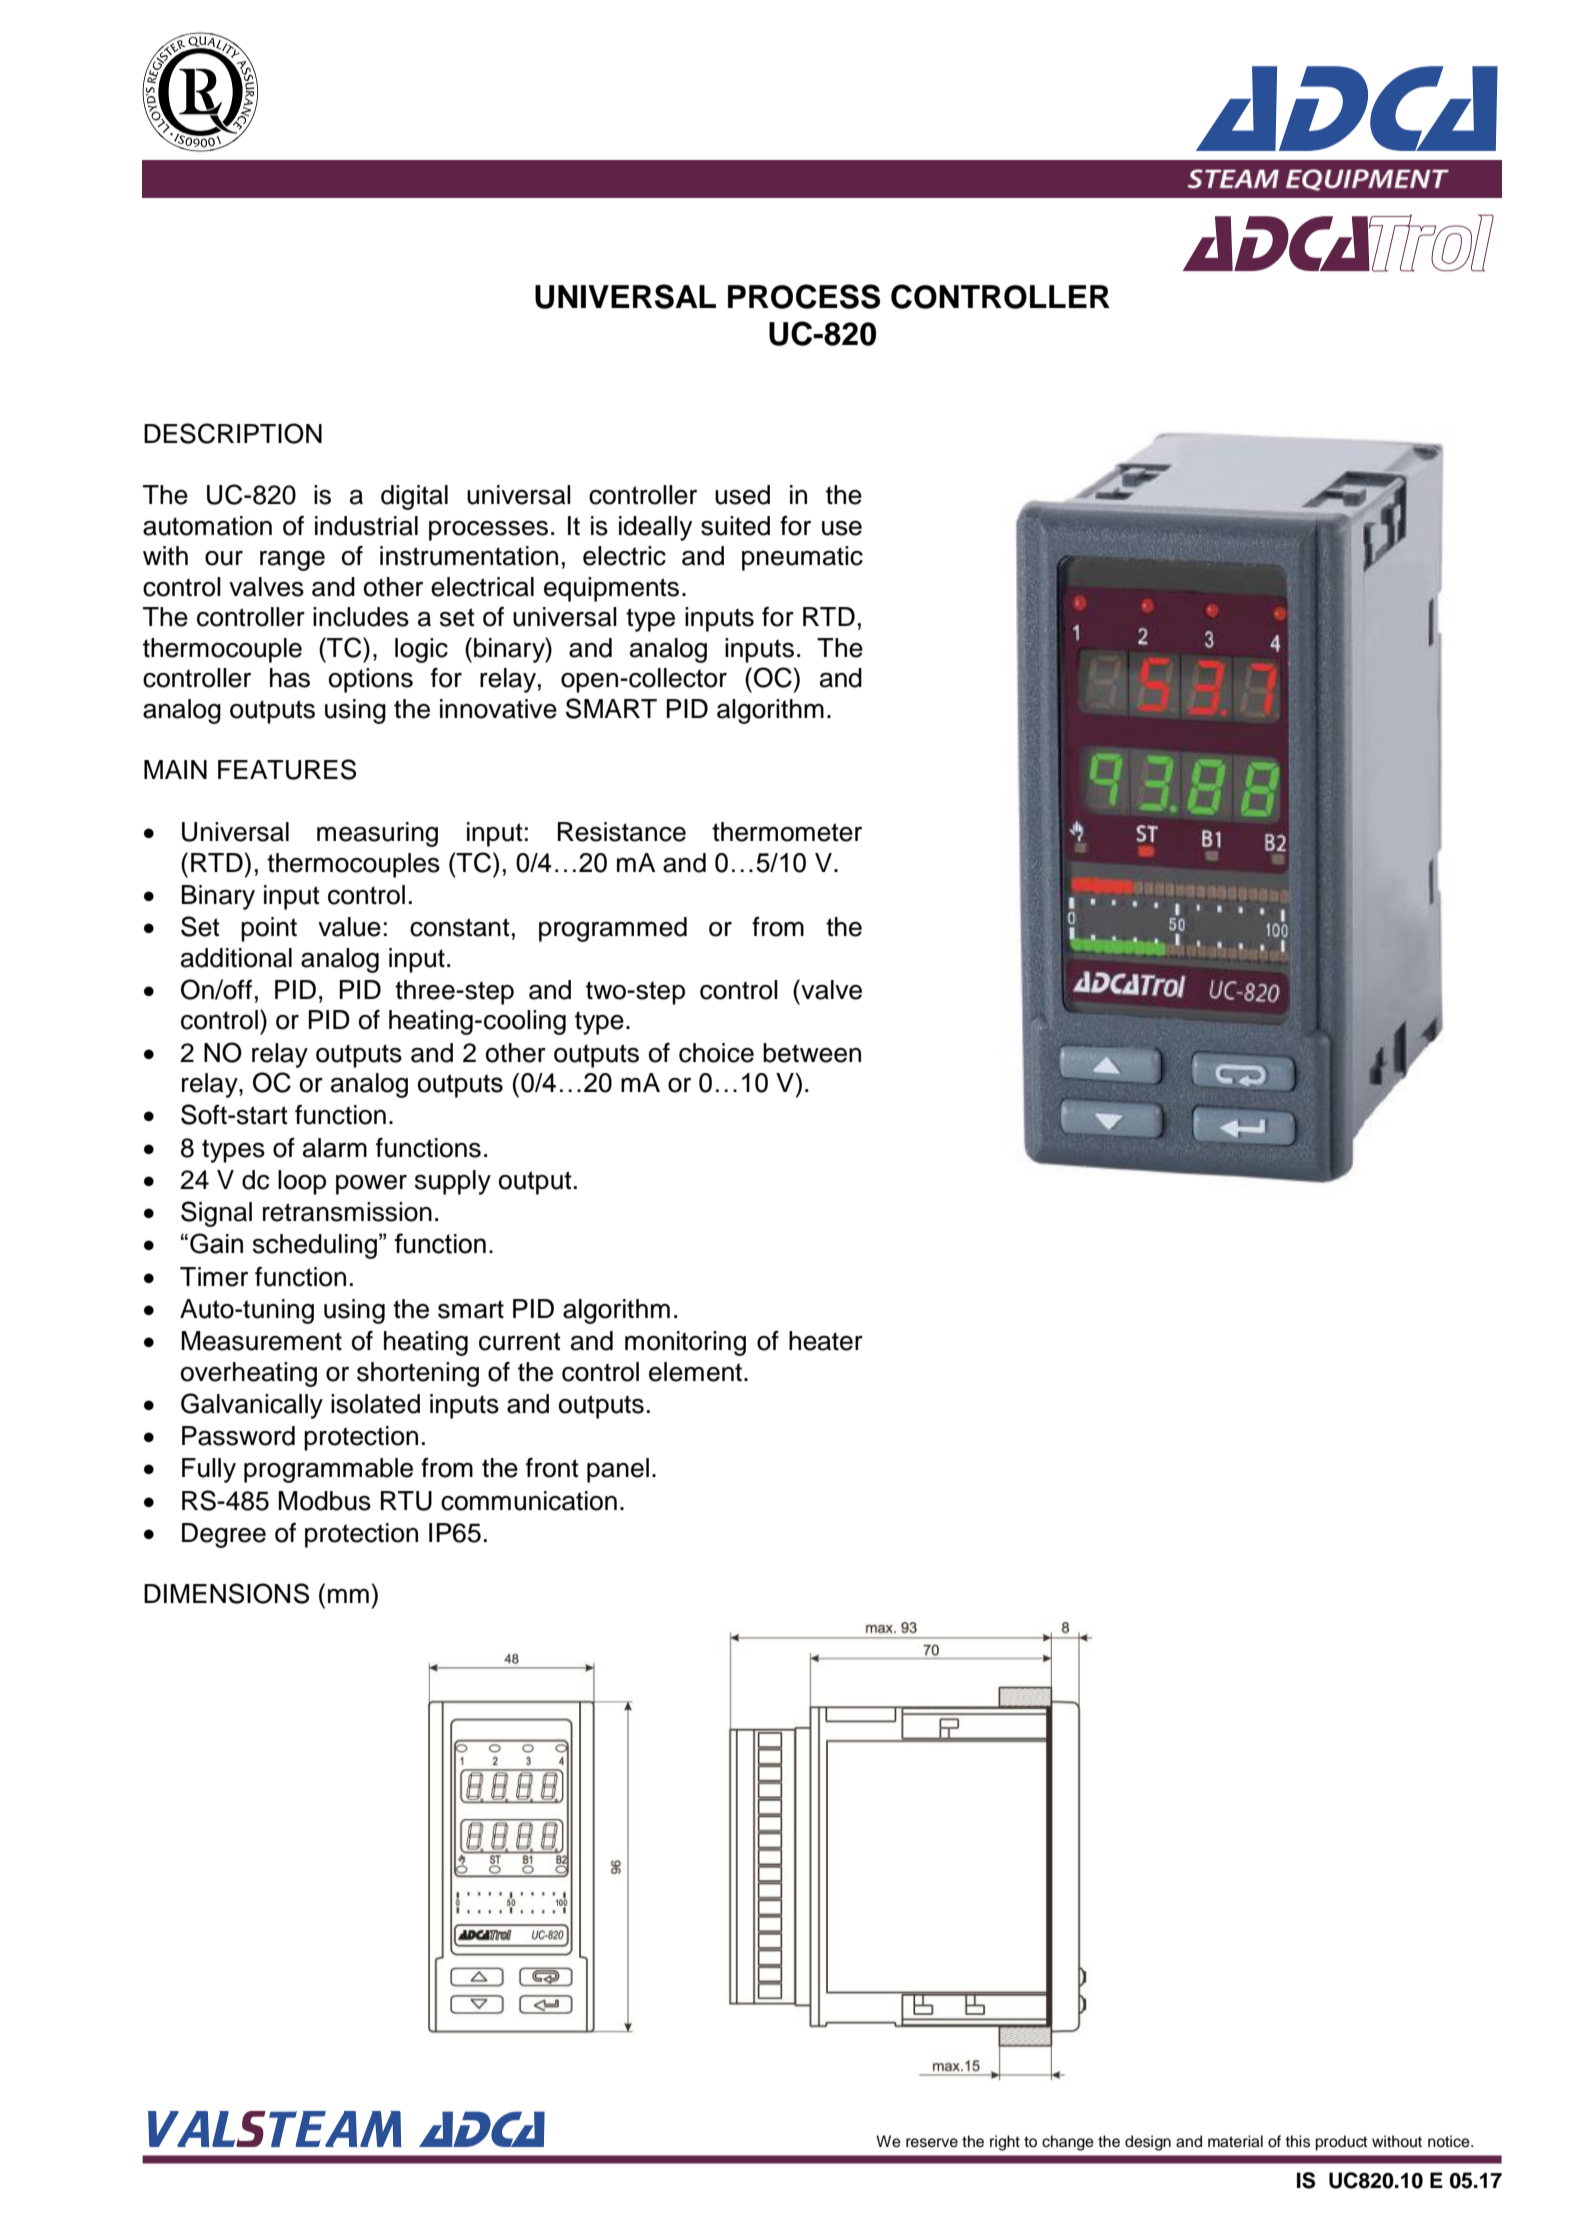  I want to click on between, so click(812, 1053).
